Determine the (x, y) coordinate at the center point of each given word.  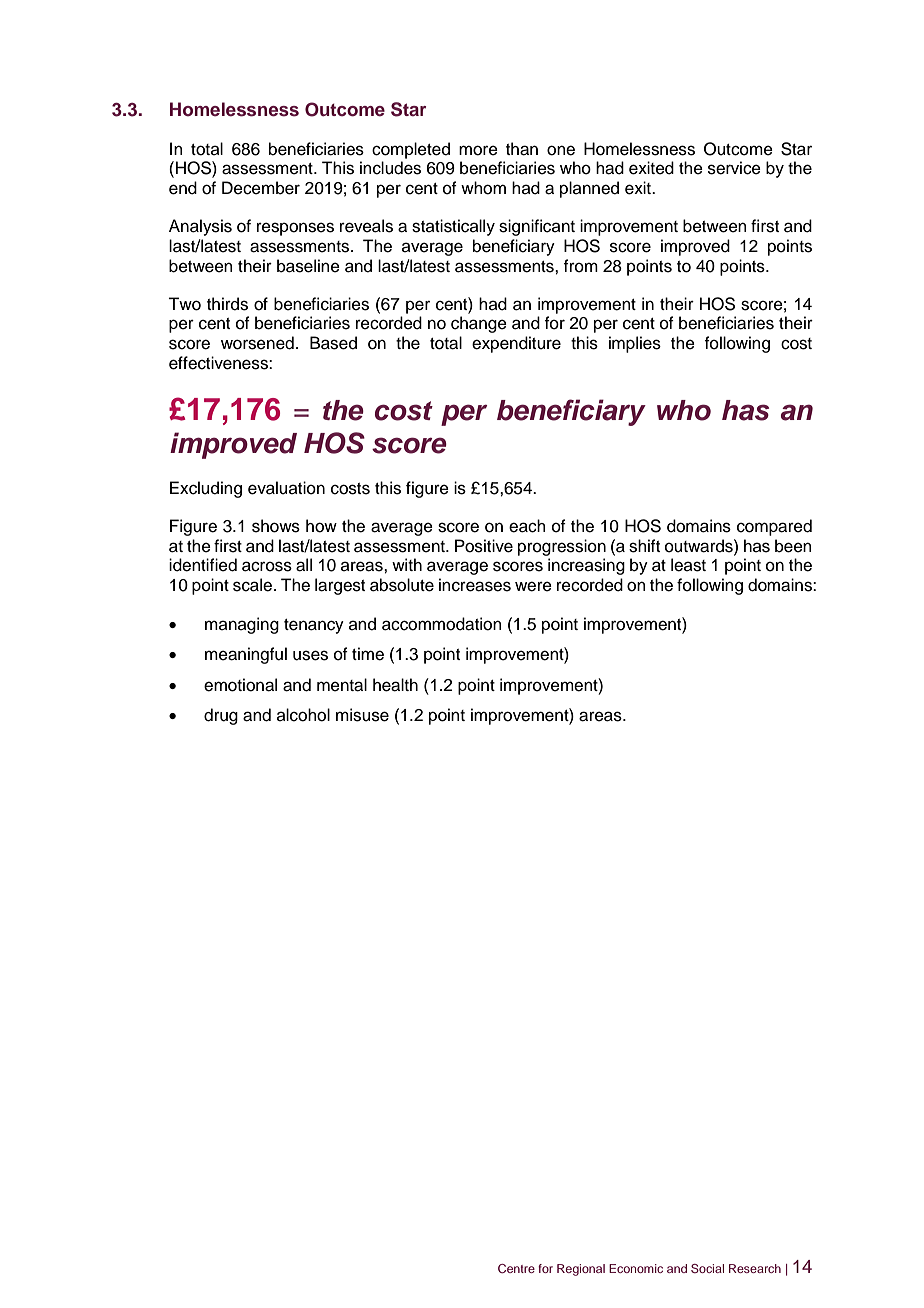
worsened (257, 343)
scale (254, 585)
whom (483, 188)
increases (475, 585)
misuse (362, 715)
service (734, 168)
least (688, 565)
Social (707, 1268)
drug (221, 716)
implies (635, 344)
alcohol (303, 715)
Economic (636, 1268)
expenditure (516, 344)
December (261, 188)
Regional (581, 1270)
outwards (700, 546)
